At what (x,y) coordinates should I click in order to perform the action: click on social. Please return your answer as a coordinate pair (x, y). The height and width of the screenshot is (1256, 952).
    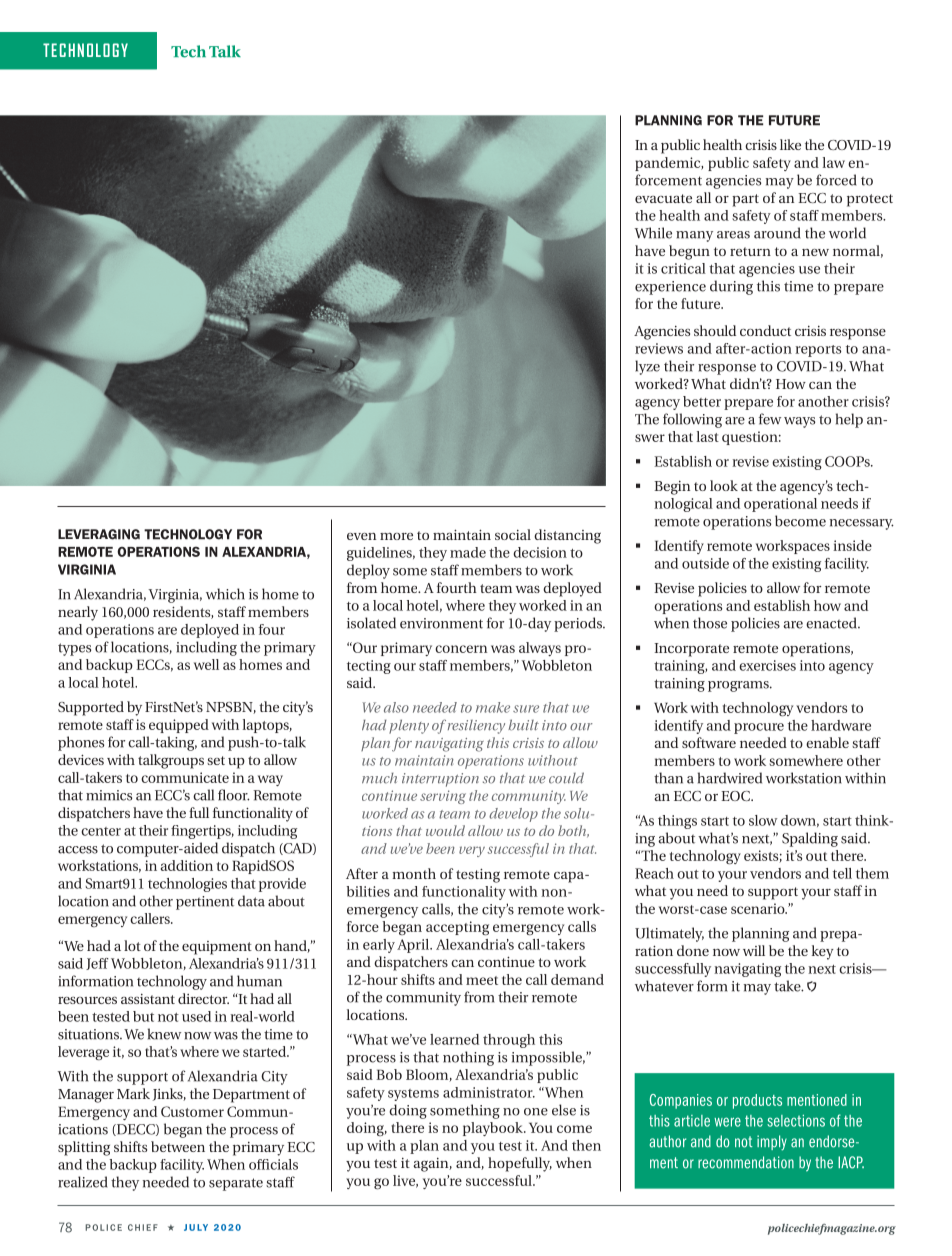
    Looking at the image, I should click on (513, 534).
